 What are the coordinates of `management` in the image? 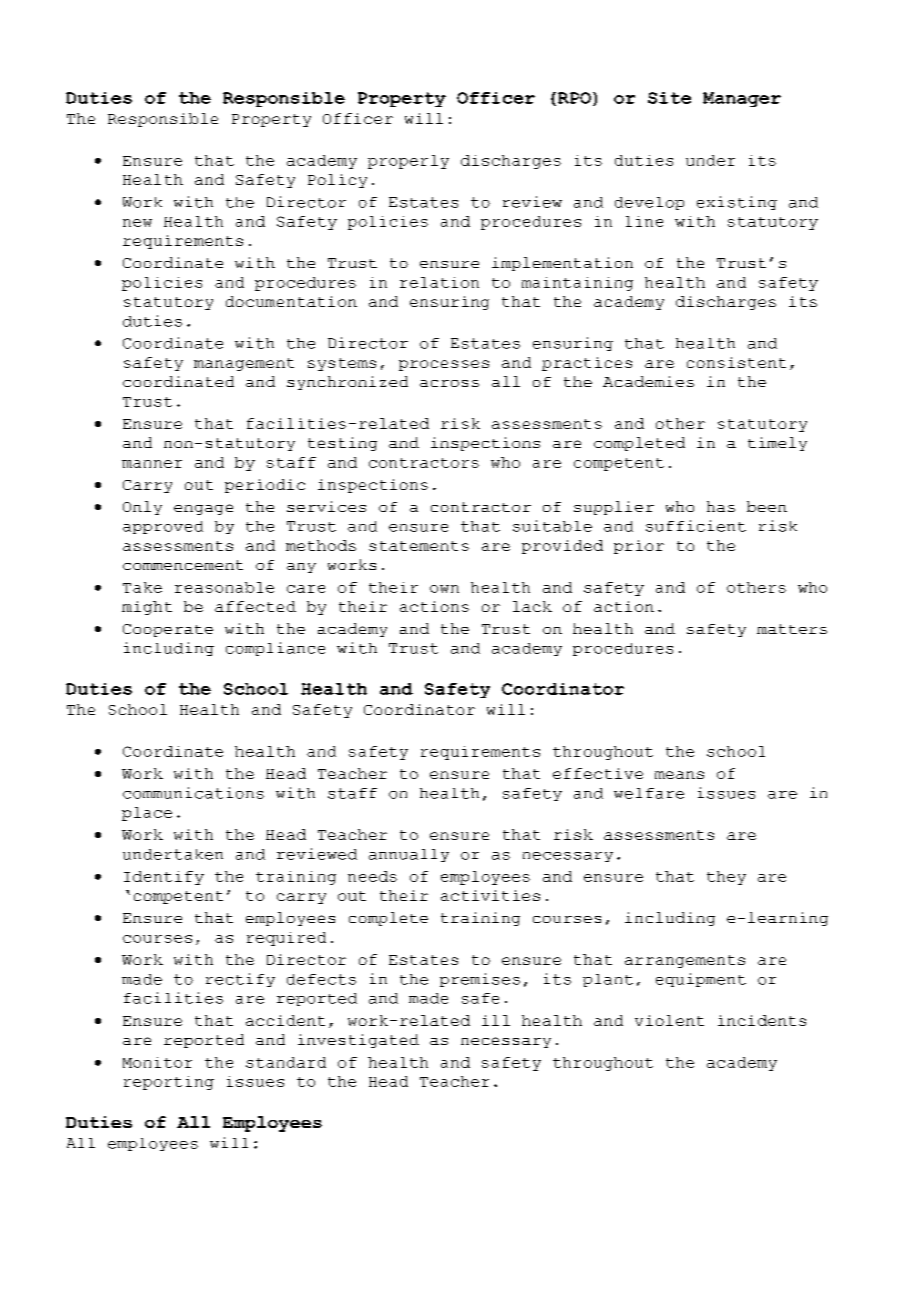 It's located at (244, 364).
